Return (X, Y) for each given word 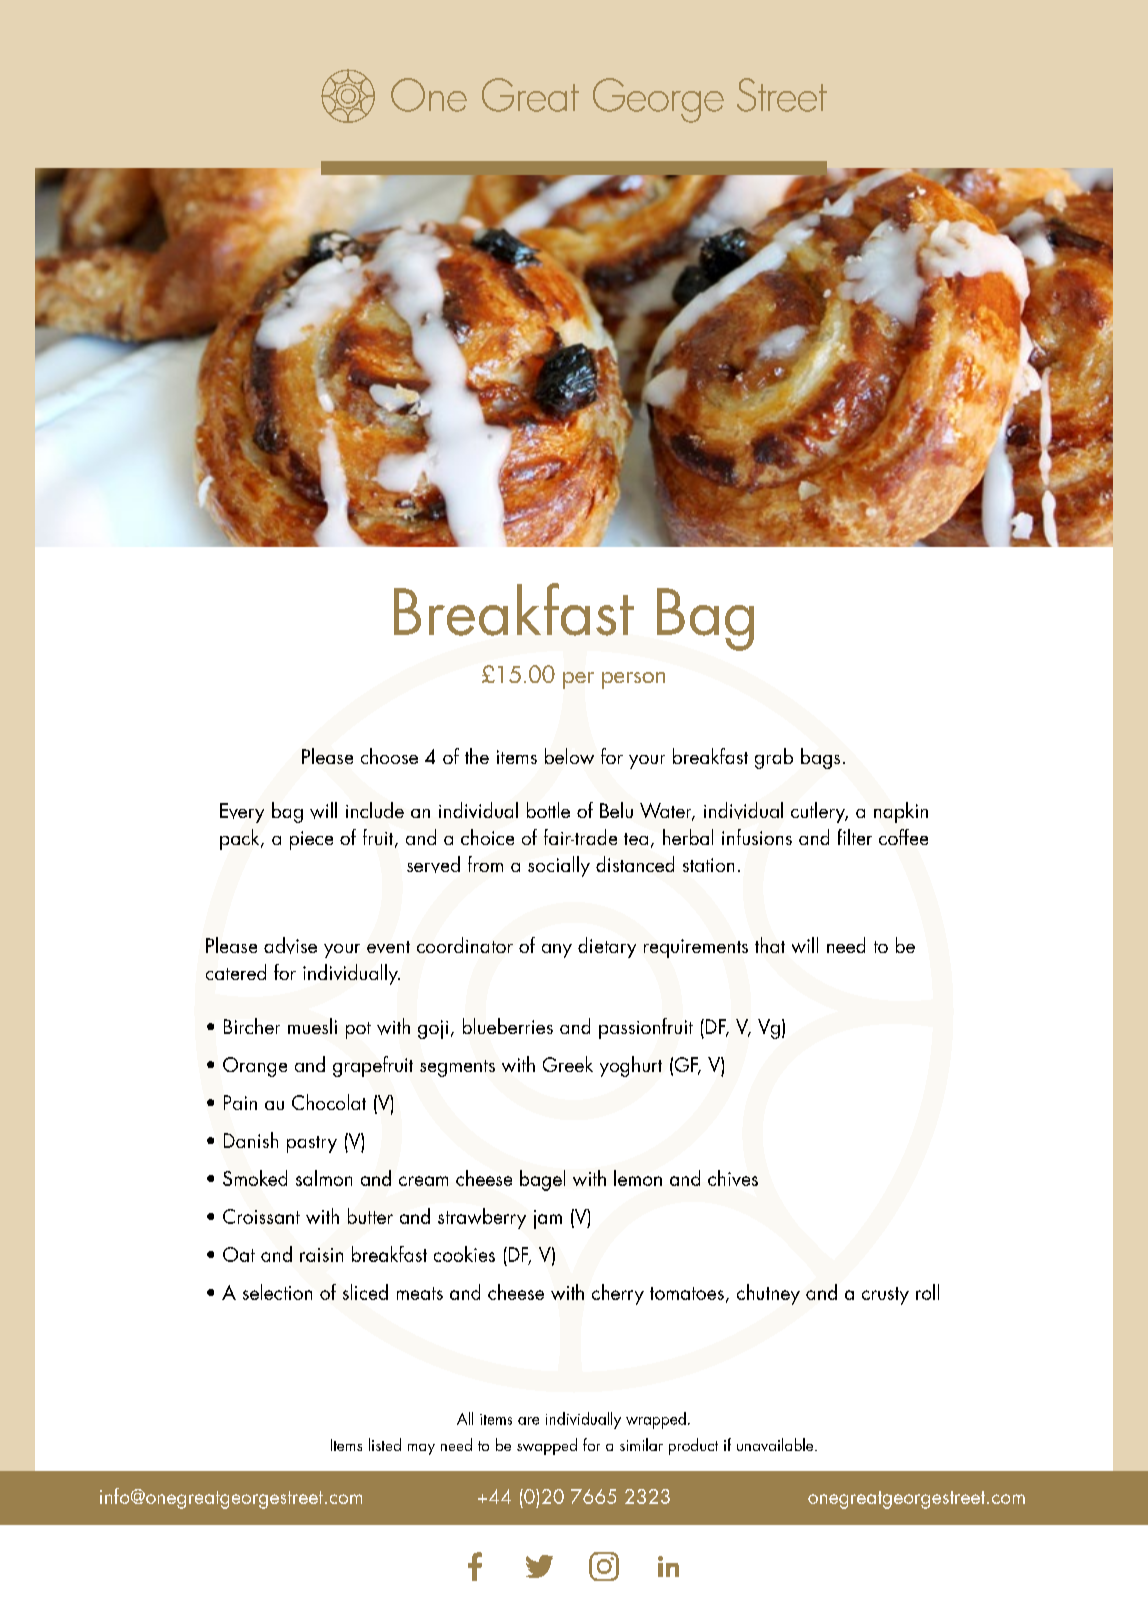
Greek (568, 1064)
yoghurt (631, 1066)
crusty (885, 1296)
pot (358, 1030)
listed (385, 1444)
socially (559, 866)
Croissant (261, 1216)
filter (855, 837)
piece (311, 840)
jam (548, 1219)
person (633, 680)
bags (820, 758)
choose (389, 756)
